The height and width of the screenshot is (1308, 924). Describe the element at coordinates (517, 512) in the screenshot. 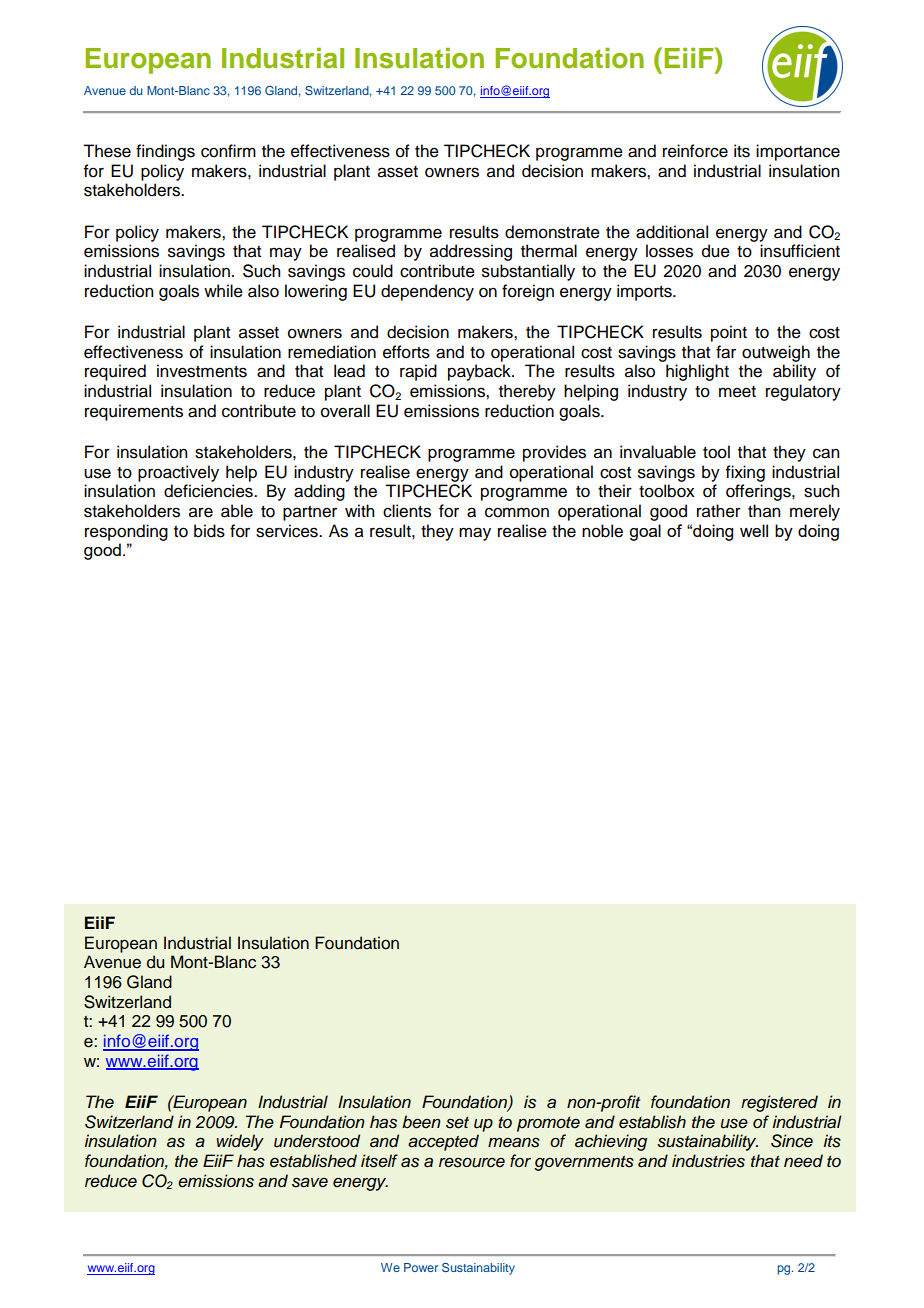

I see `common` at that location.
